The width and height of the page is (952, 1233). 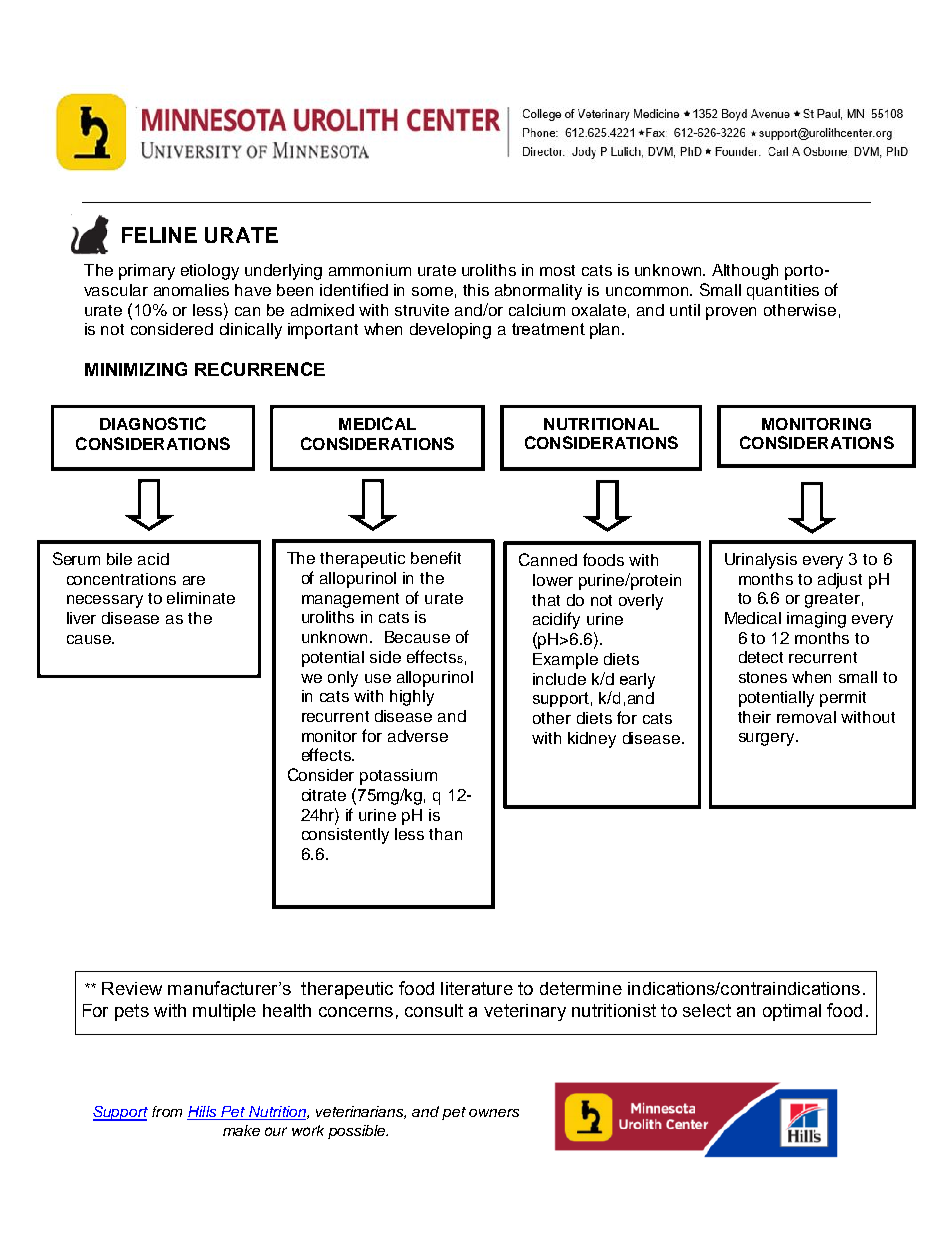 What do you see at coordinates (476, 290) in the page?
I see `this` at bounding box center [476, 290].
